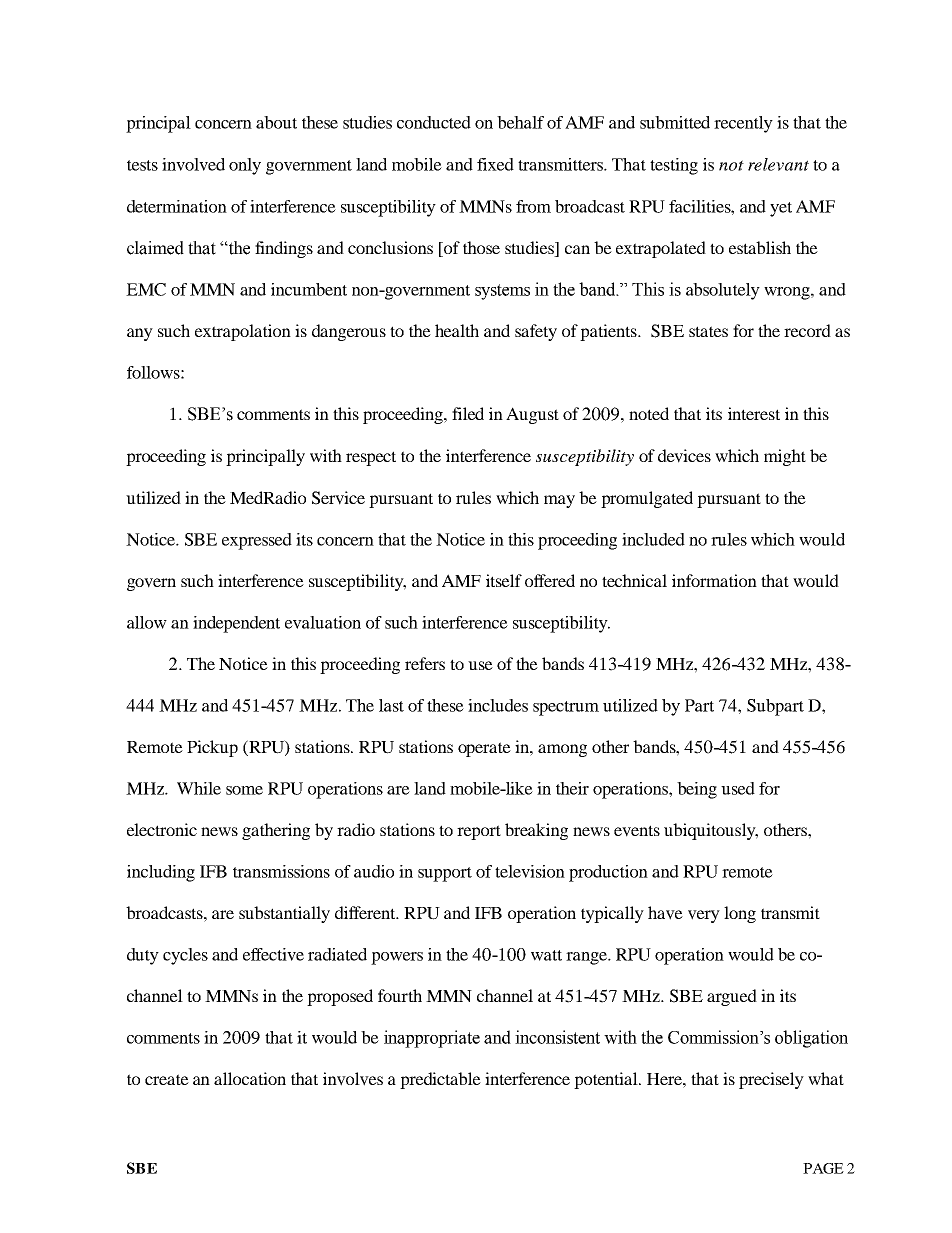 Image resolution: width=952 pixels, height=1233 pixels. What do you see at coordinates (245, 166) in the screenshot?
I see `only` at bounding box center [245, 166].
